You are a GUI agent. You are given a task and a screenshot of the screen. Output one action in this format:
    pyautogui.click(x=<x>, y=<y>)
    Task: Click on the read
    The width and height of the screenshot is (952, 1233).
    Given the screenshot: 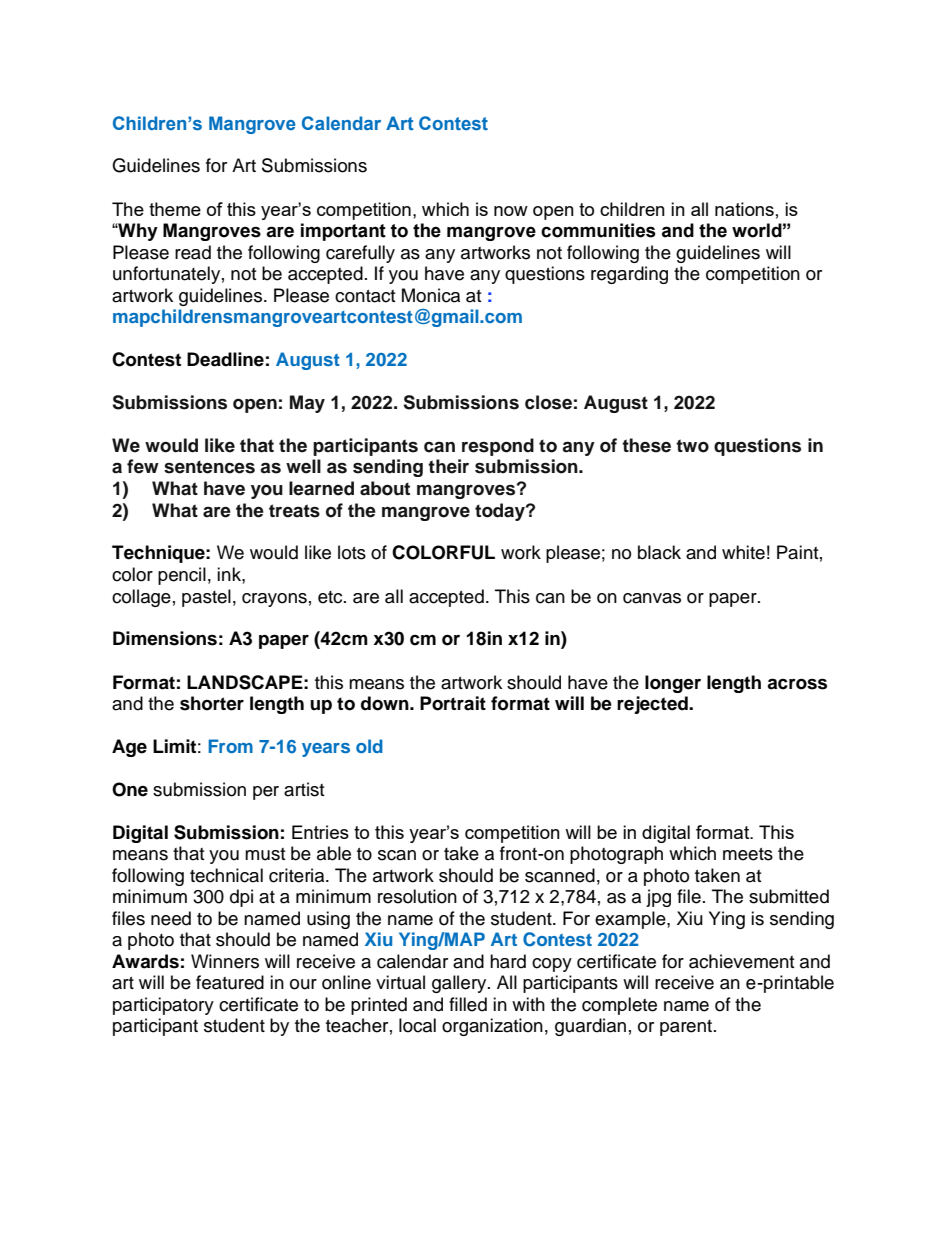 What is the action you would take?
    pyautogui.click(x=193, y=252)
